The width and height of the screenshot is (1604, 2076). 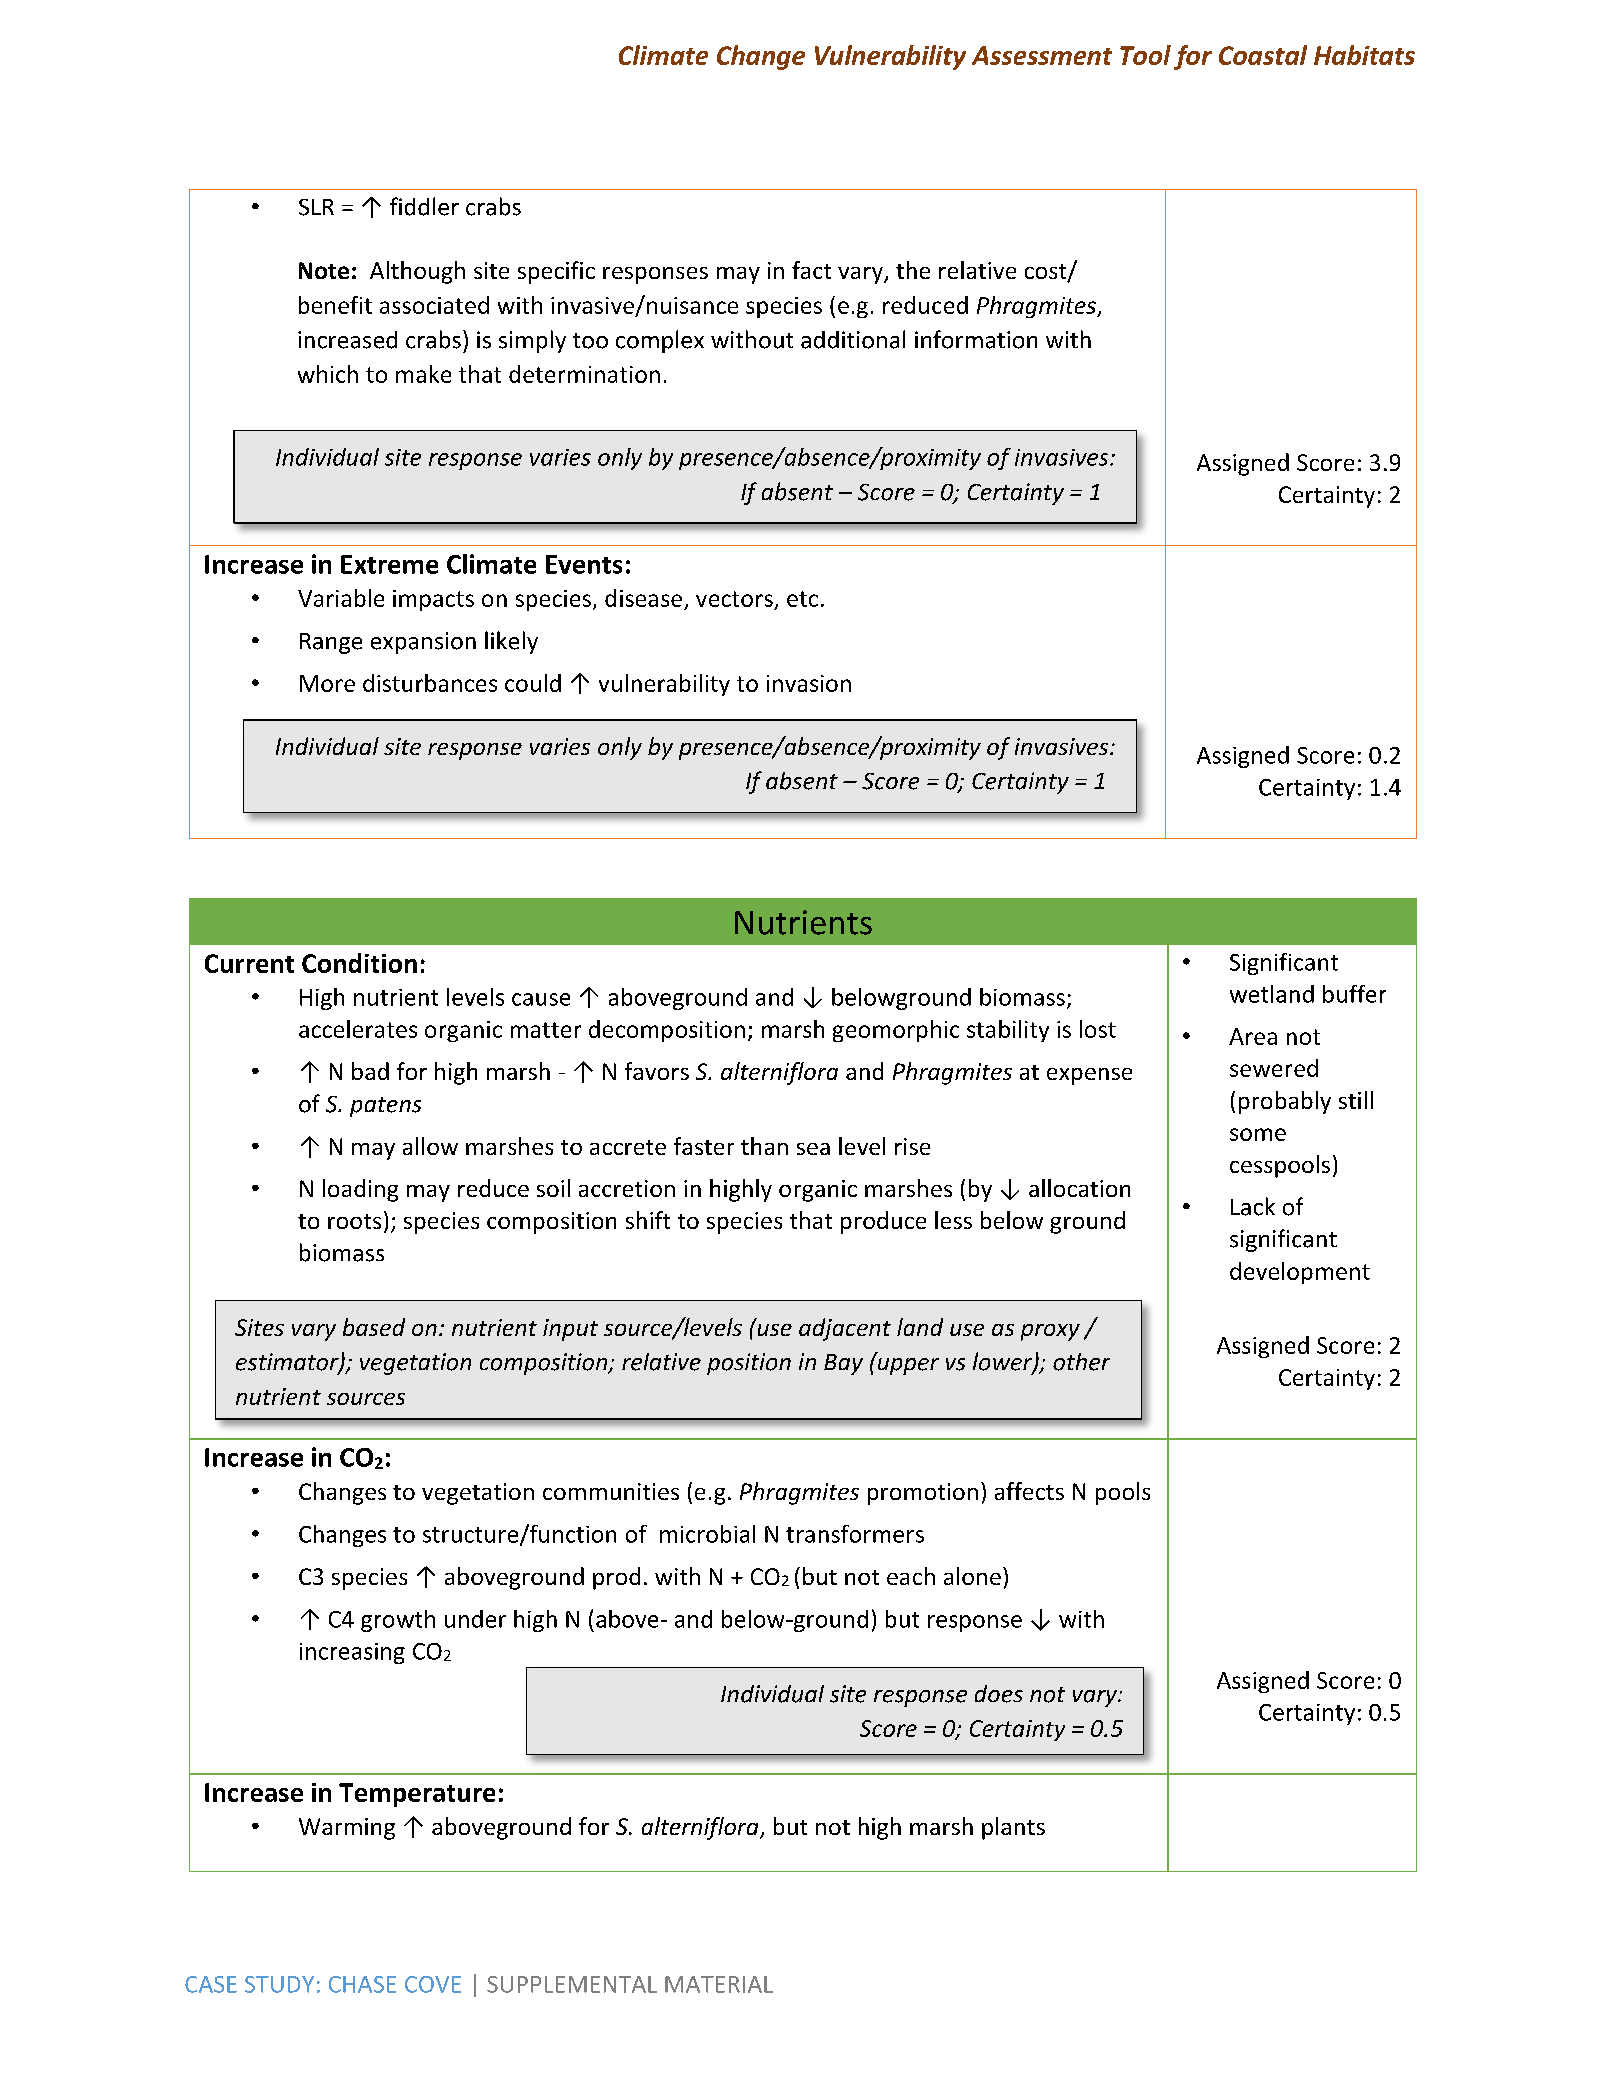 I want to click on affects, so click(x=1029, y=1491).
